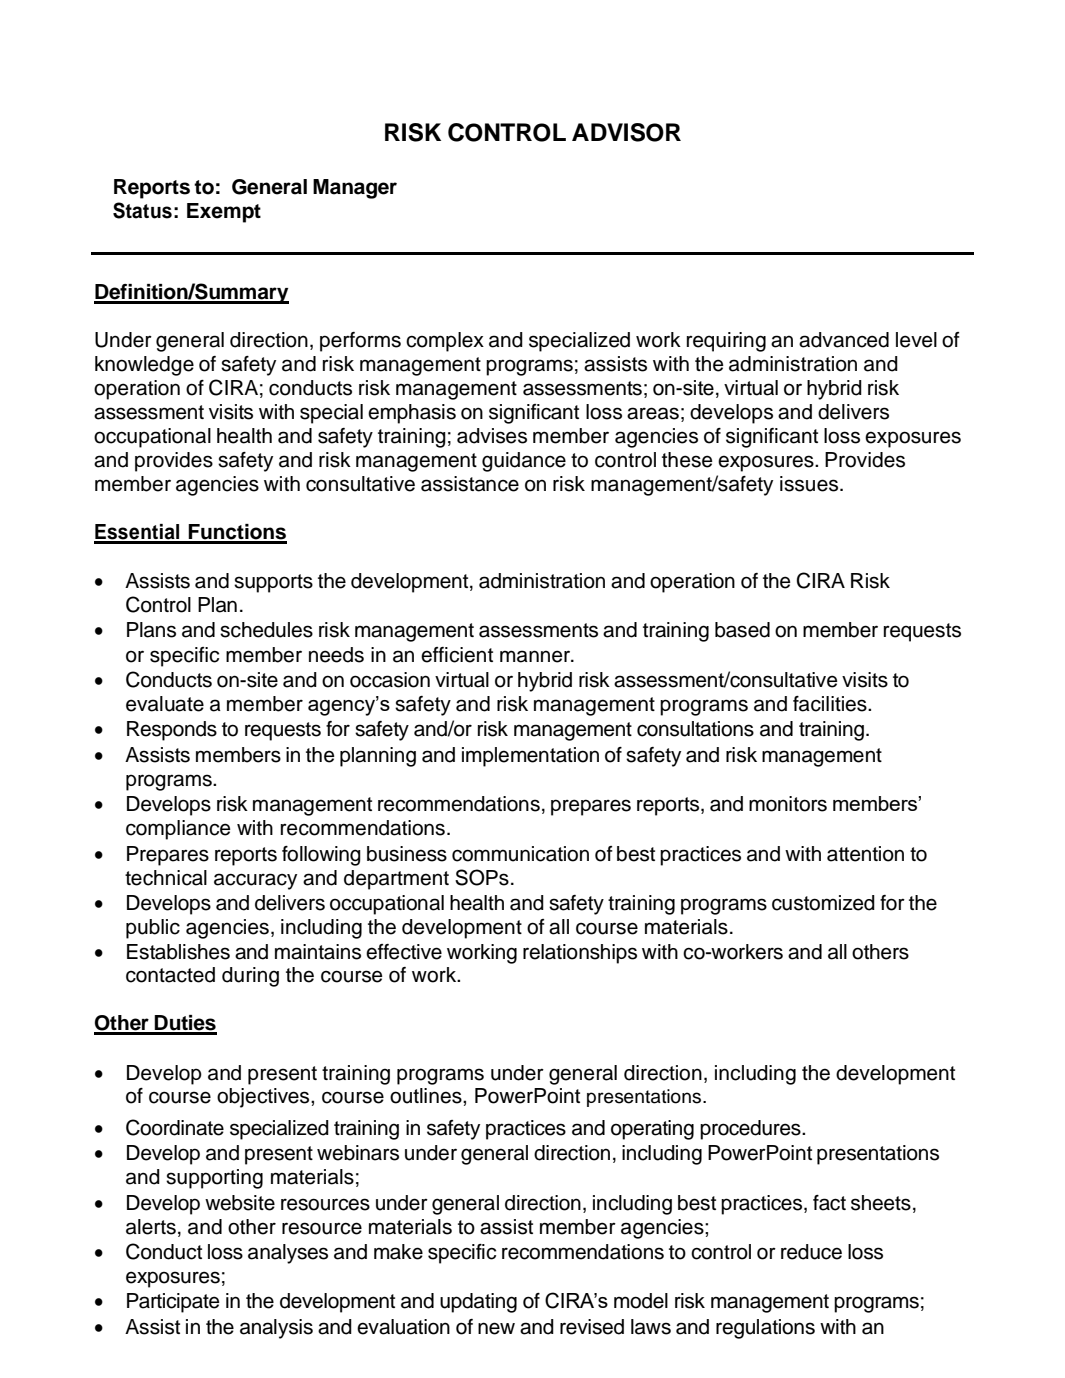  Describe the element at coordinates (224, 213) in the screenshot. I see `Exempt` at that location.
